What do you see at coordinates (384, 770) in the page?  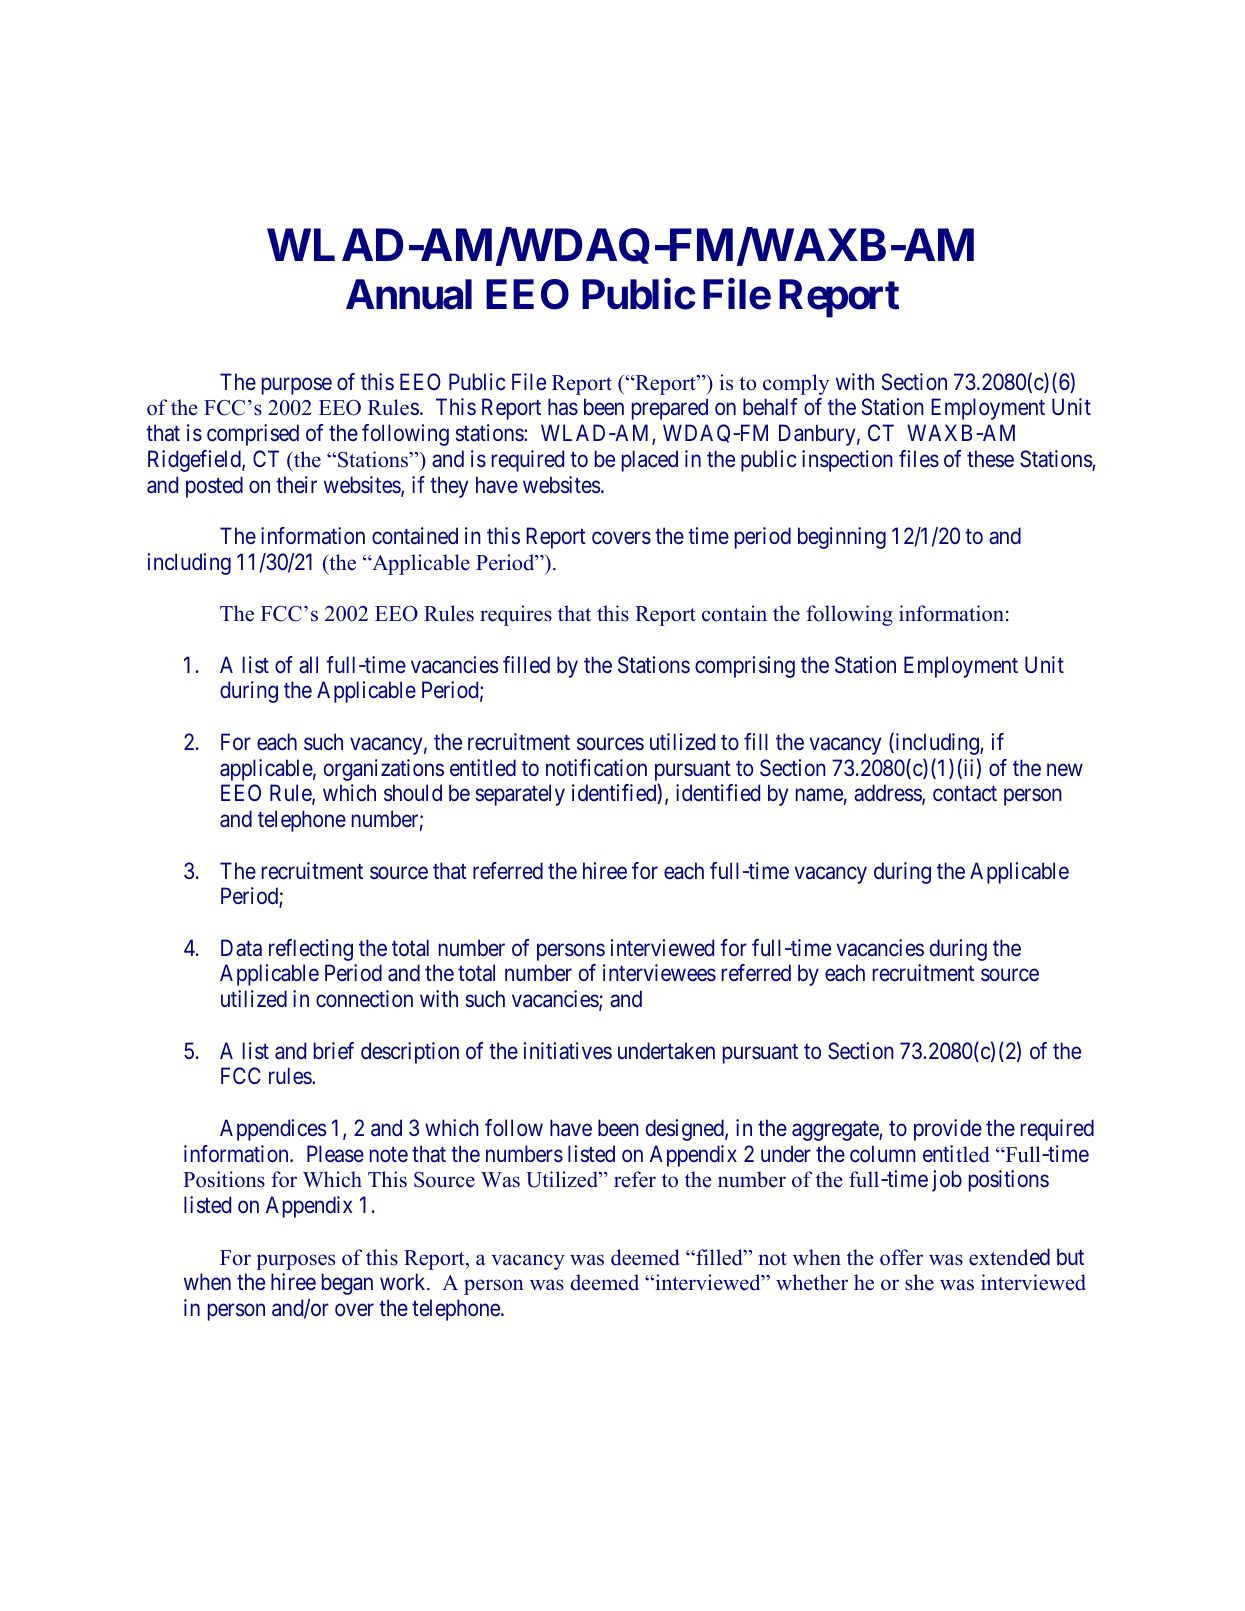 I see `organizations` at bounding box center [384, 770].
